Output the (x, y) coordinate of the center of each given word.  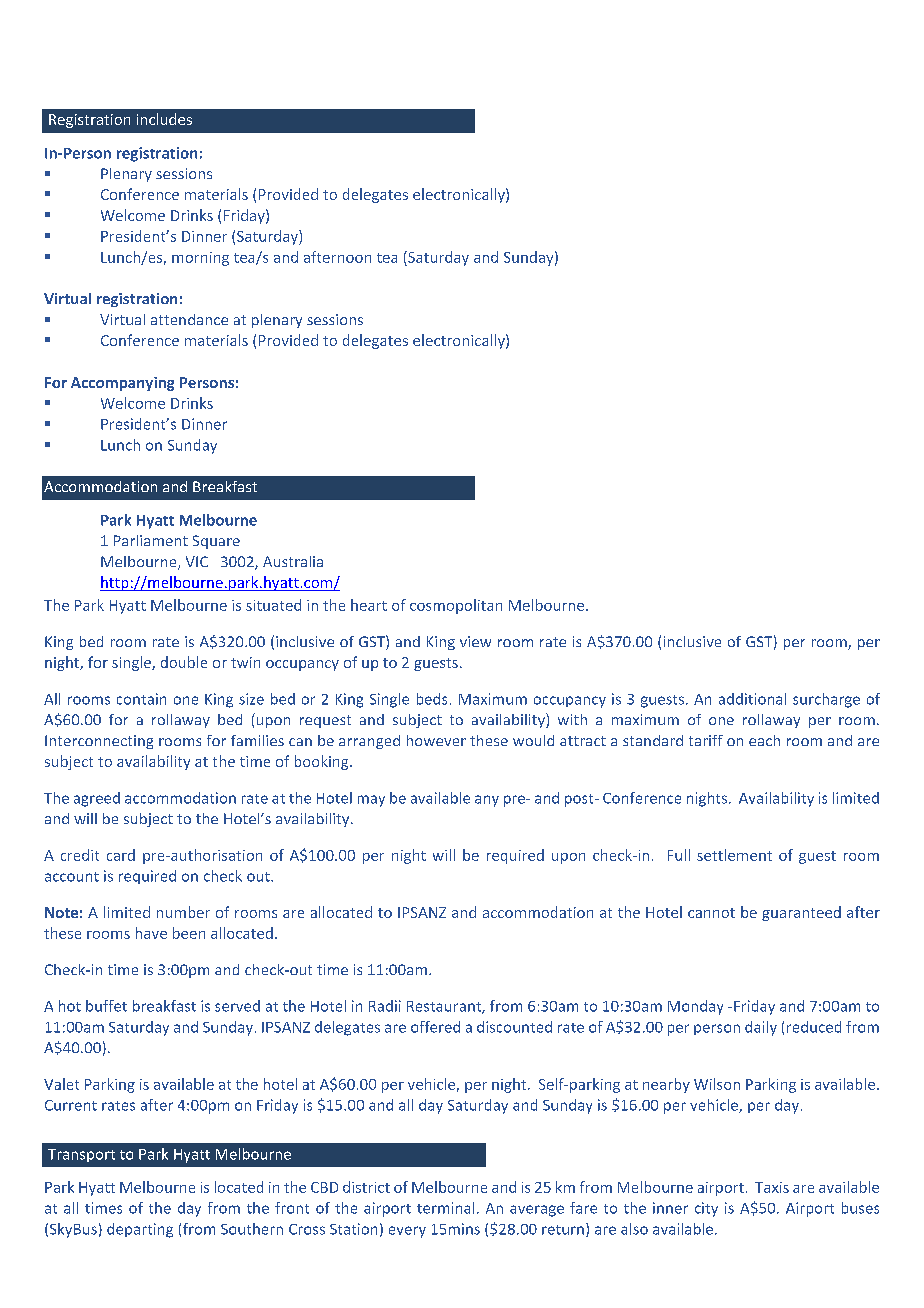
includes (164, 119)
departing (140, 1230)
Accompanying (122, 384)
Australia (293, 561)
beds (432, 699)
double (184, 662)
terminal (445, 1208)
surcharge (826, 700)
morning (200, 259)
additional (752, 699)
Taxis (772, 1187)
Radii (385, 1006)
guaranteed (801, 913)
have (151, 933)
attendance (189, 319)
